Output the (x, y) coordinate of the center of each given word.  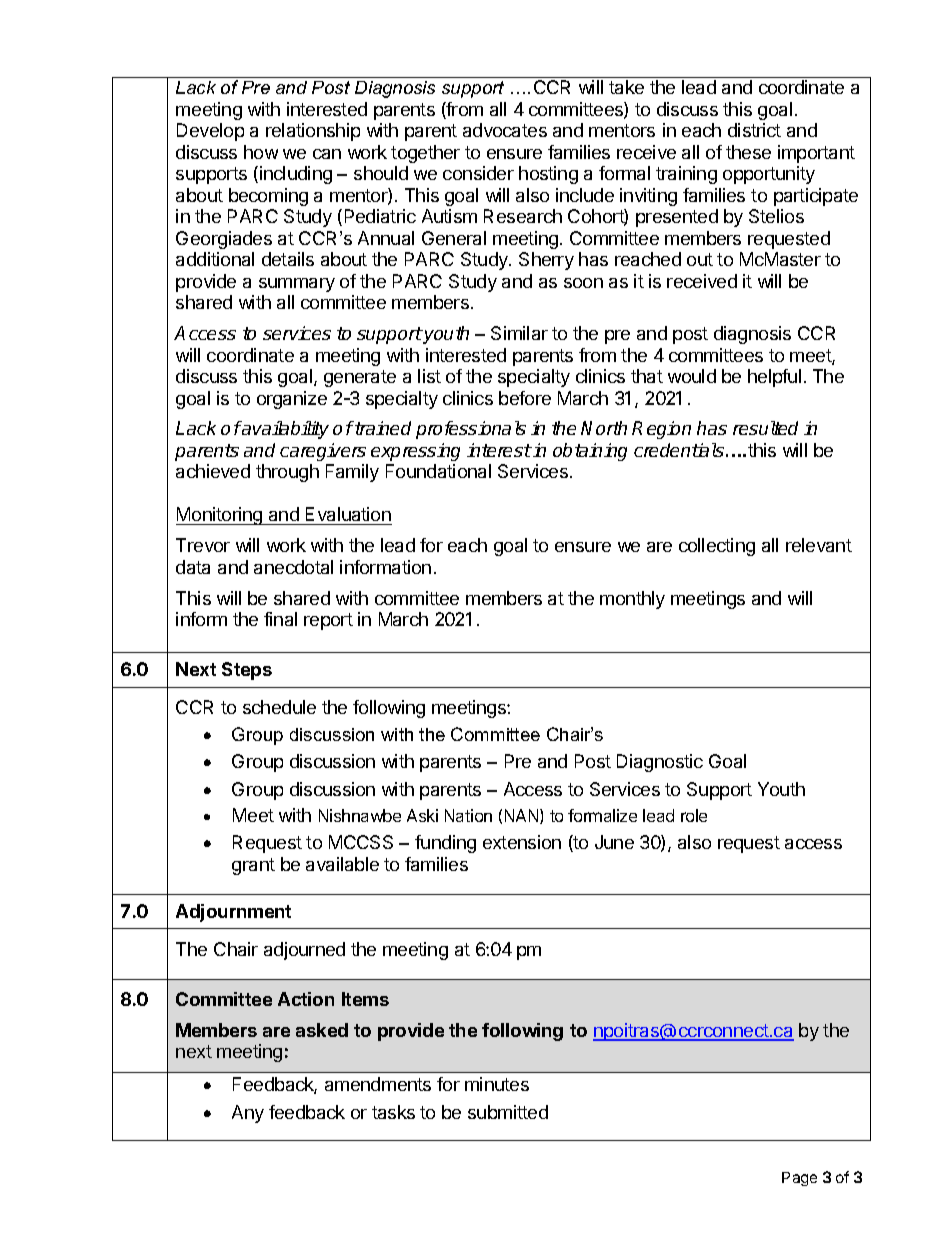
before (525, 398)
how (261, 152)
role (694, 815)
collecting (717, 547)
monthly (632, 600)
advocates (505, 130)
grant (253, 866)
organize (292, 400)
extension (522, 842)
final (280, 619)
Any (248, 1114)
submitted (508, 1112)
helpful (774, 378)
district (754, 130)
